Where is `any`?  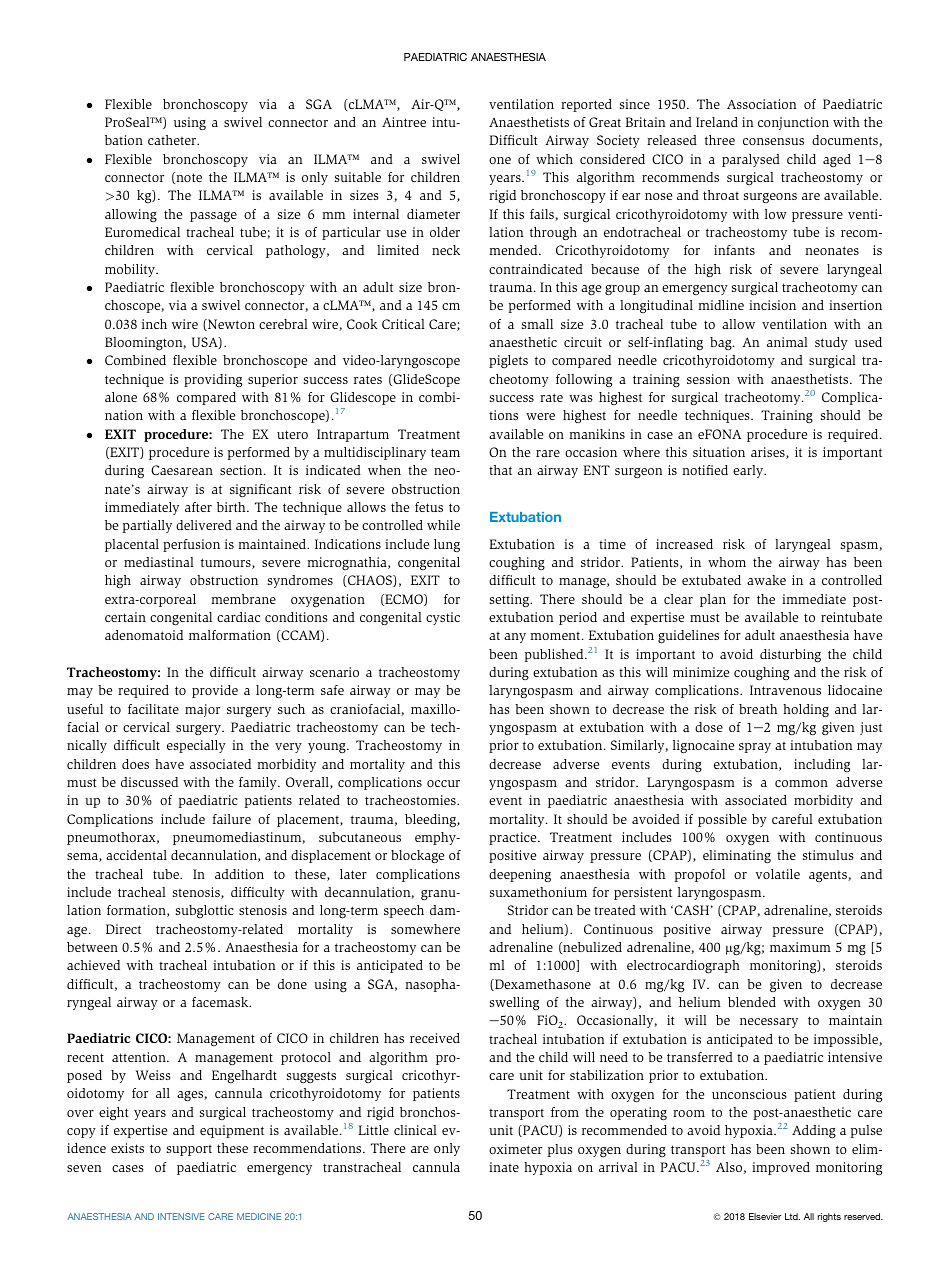 any is located at coordinates (515, 638).
